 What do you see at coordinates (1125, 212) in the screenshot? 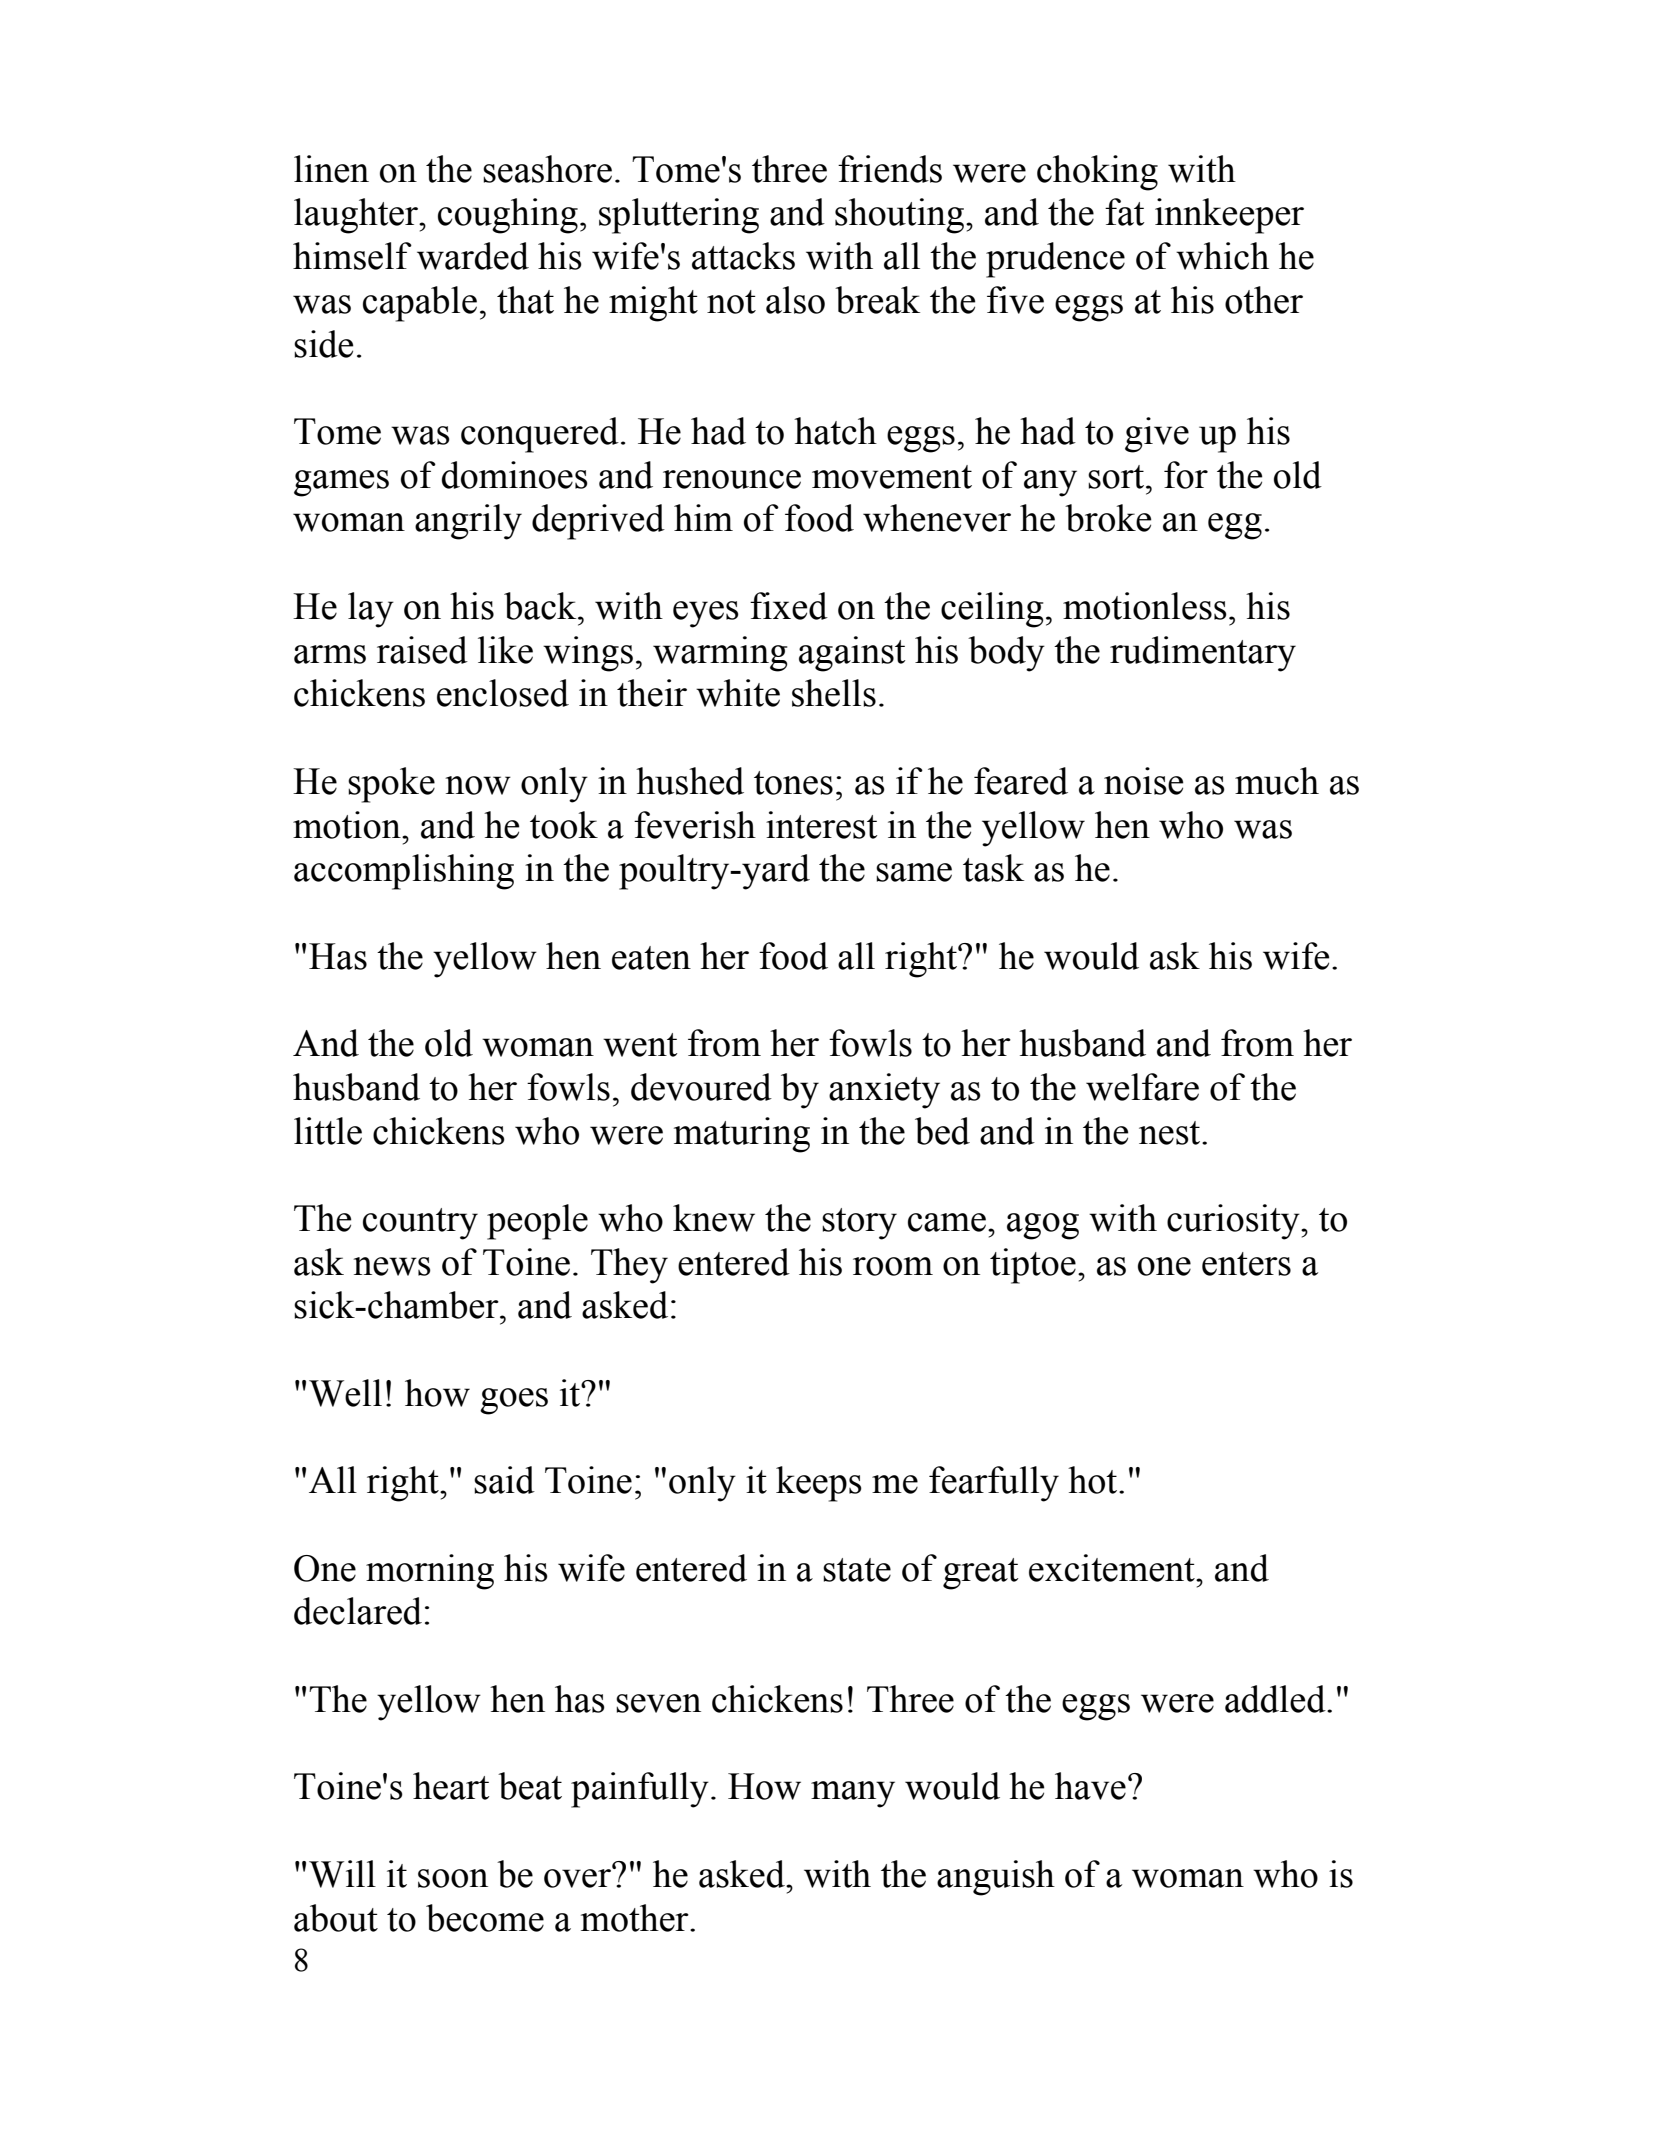
I see `fat` at bounding box center [1125, 212].
